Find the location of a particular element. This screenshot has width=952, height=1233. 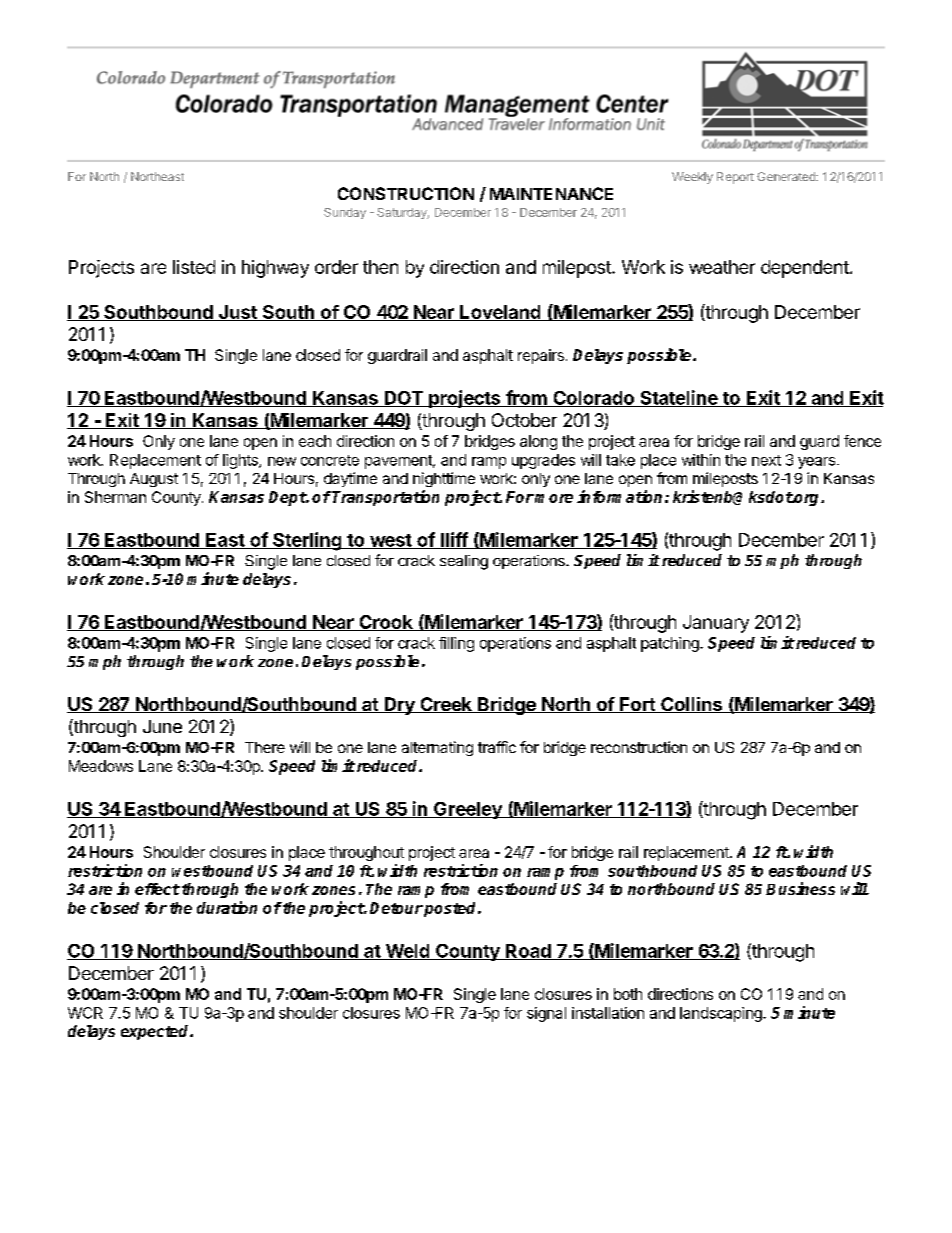

landscaping is located at coordinates (722, 1014).
